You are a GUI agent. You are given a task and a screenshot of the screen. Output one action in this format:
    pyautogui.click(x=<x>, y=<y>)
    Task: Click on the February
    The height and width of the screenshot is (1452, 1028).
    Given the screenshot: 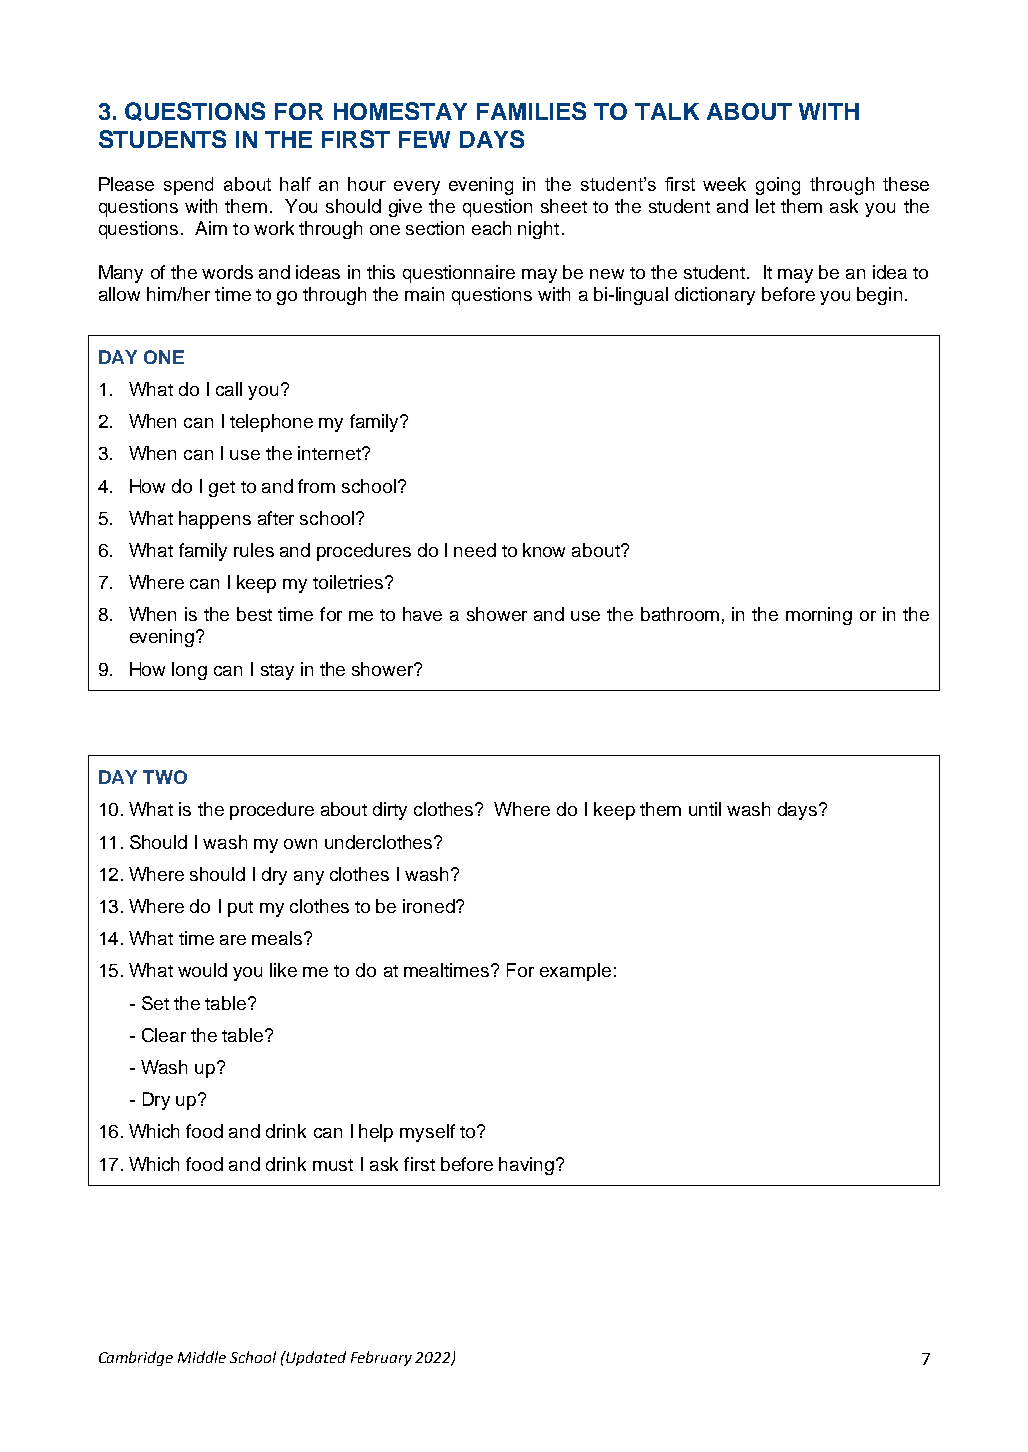 What is the action you would take?
    pyautogui.click(x=381, y=1358)
